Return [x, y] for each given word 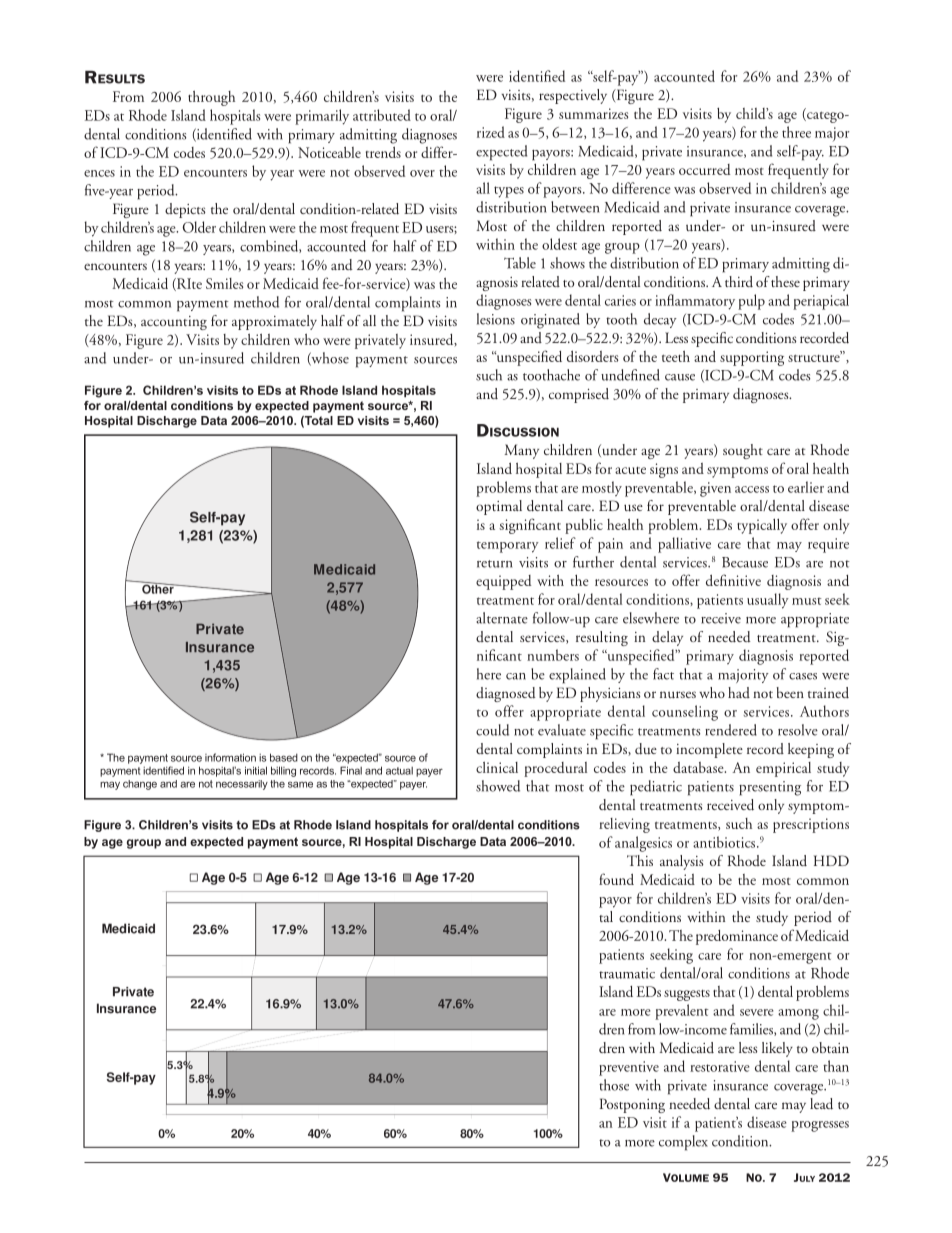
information [230, 757]
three [796, 132]
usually [768, 601]
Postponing [632, 1105]
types [509, 192]
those [614, 1085]
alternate [502, 618]
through [211, 98]
